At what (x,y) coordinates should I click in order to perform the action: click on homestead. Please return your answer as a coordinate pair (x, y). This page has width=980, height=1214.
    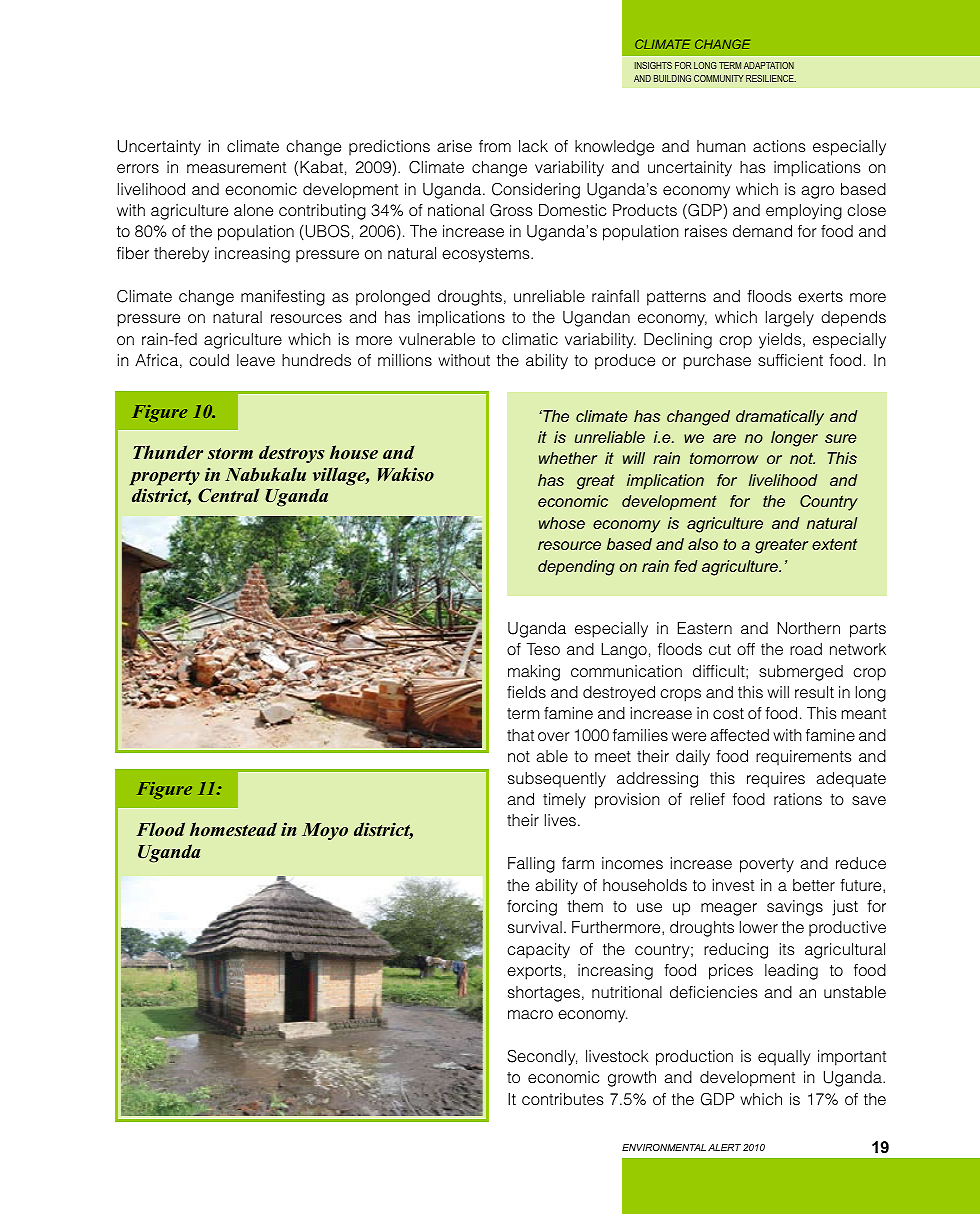
    Looking at the image, I should click on (233, 829).
